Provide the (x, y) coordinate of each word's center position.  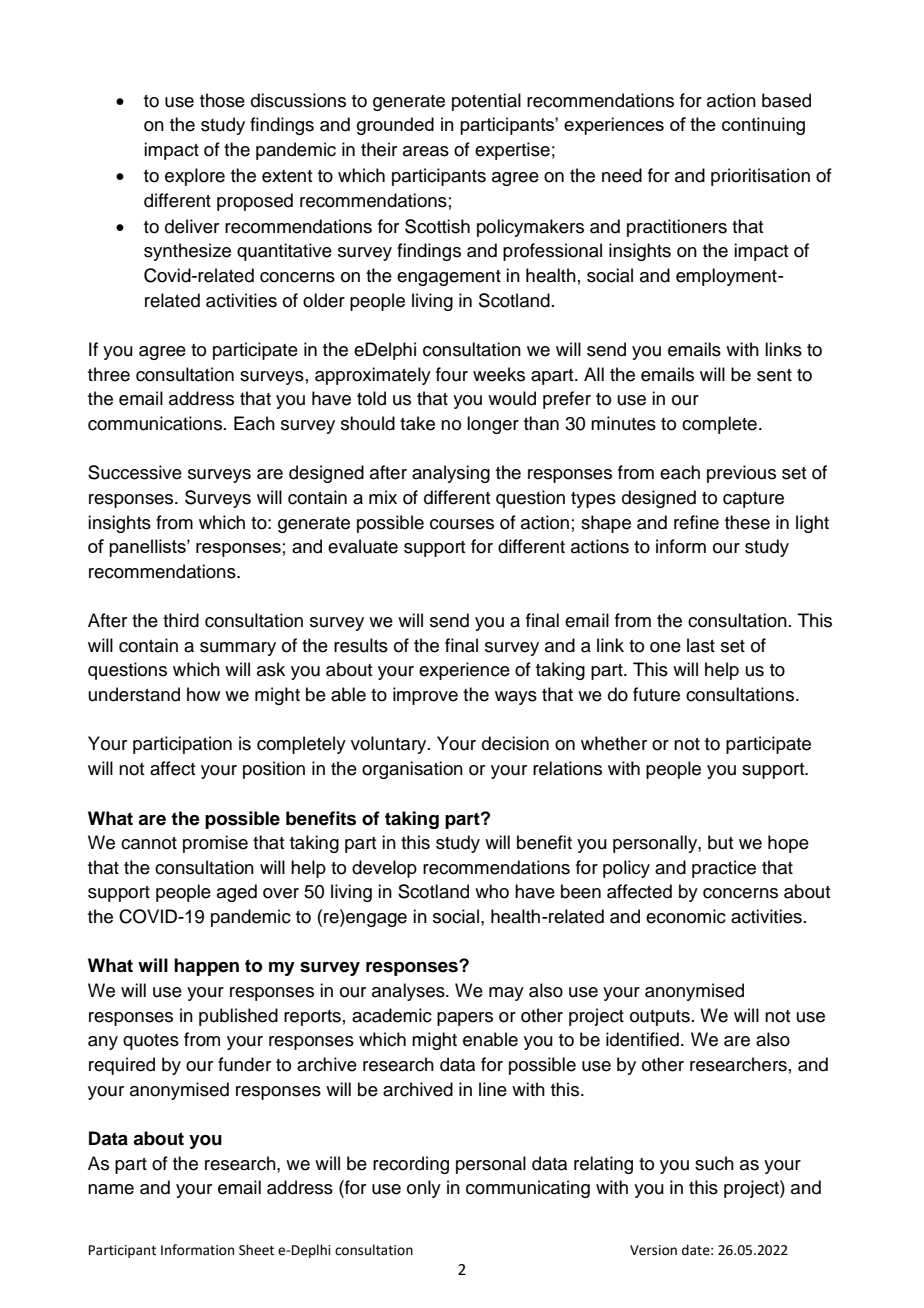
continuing (763, 126)
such (714, 1163)
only (424, 1189)
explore (195, 177)
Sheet (256, 1250)
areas (426, 151)
